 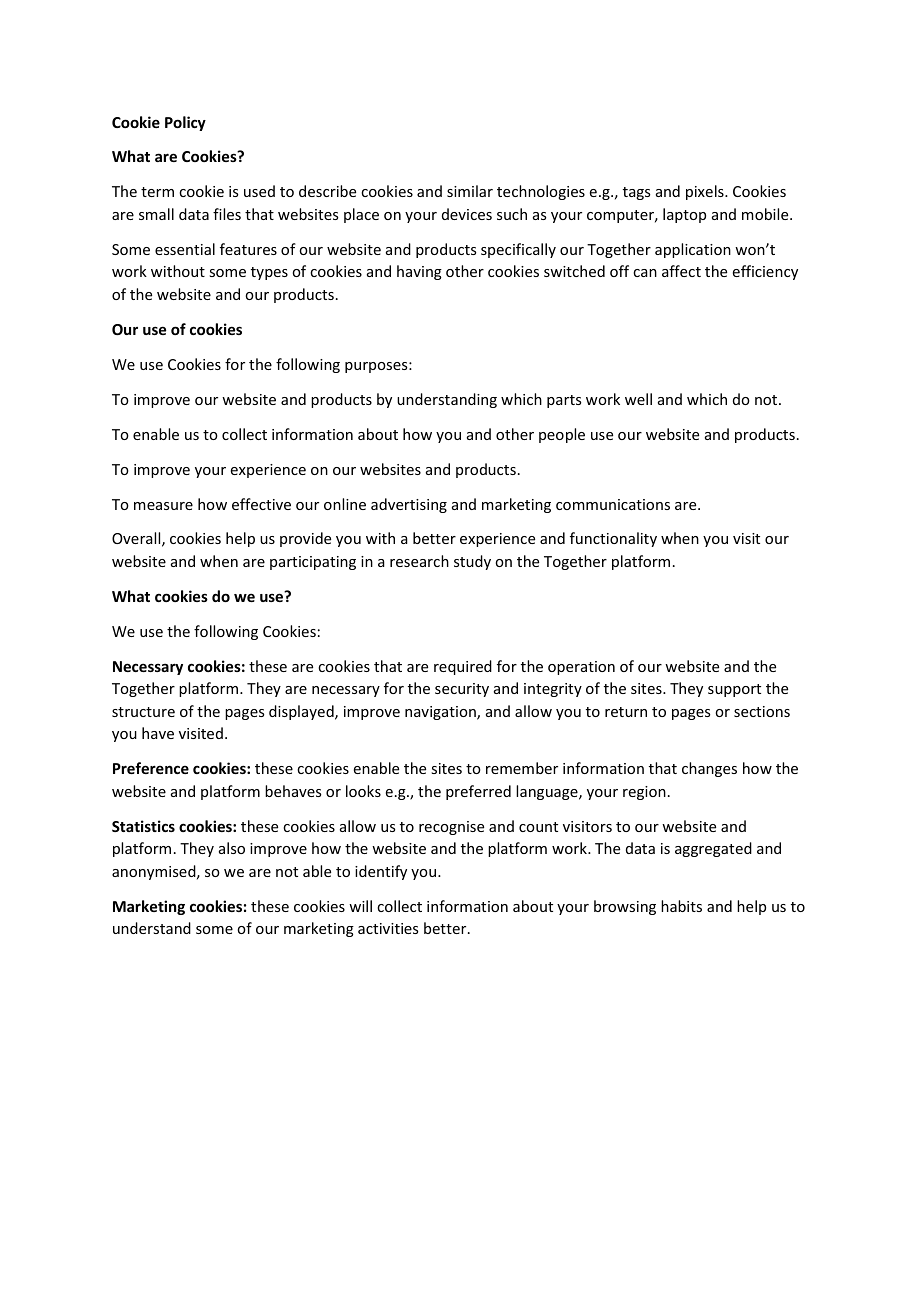 I want to click on effective, so click(x=261, y=504).
